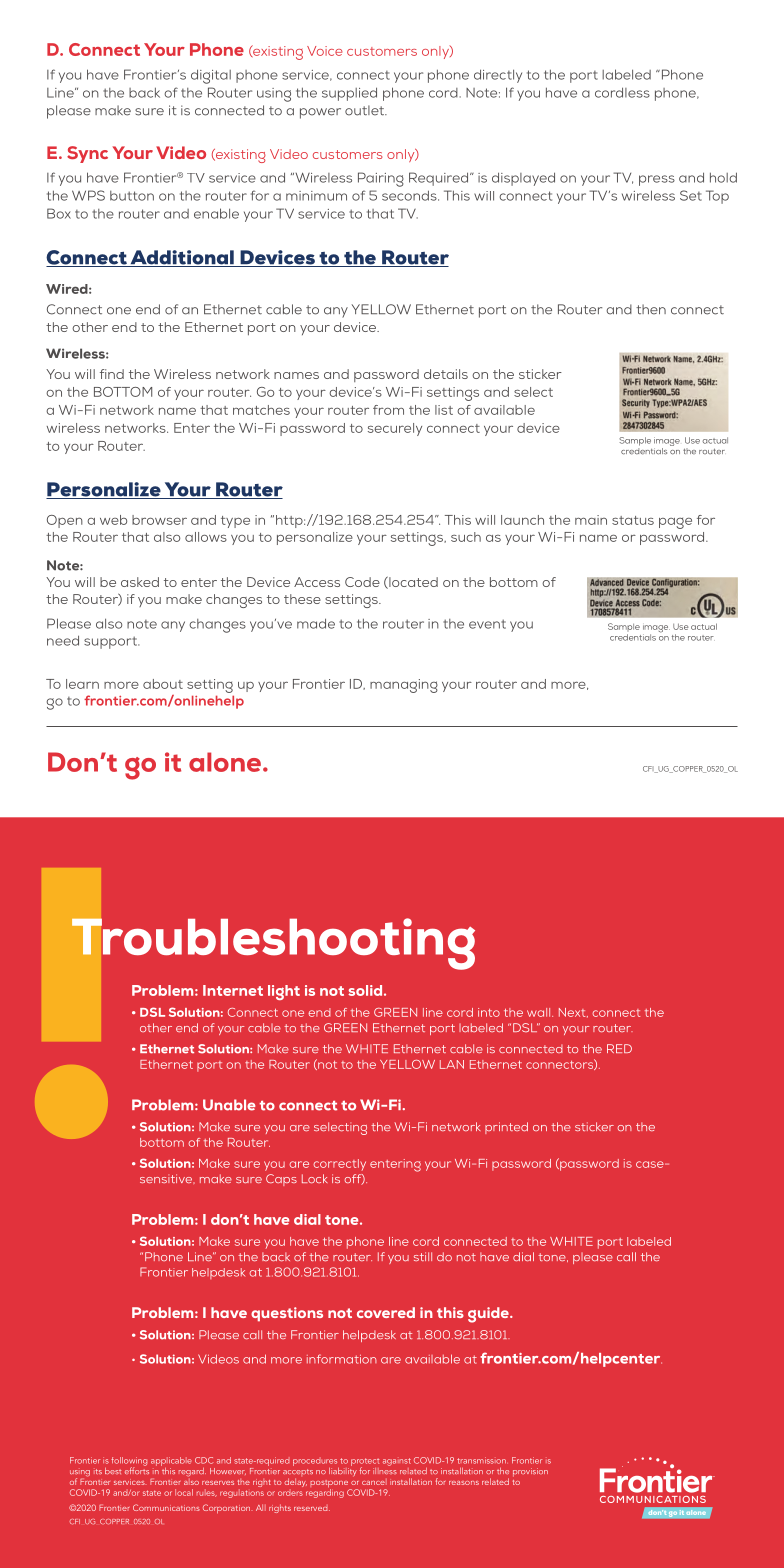 Image resolution: width=784 pixels, height=1568 pixels. What do you see at coordinates (657, 180) in the document?
I see `press` at bounding box center [657, 180].
